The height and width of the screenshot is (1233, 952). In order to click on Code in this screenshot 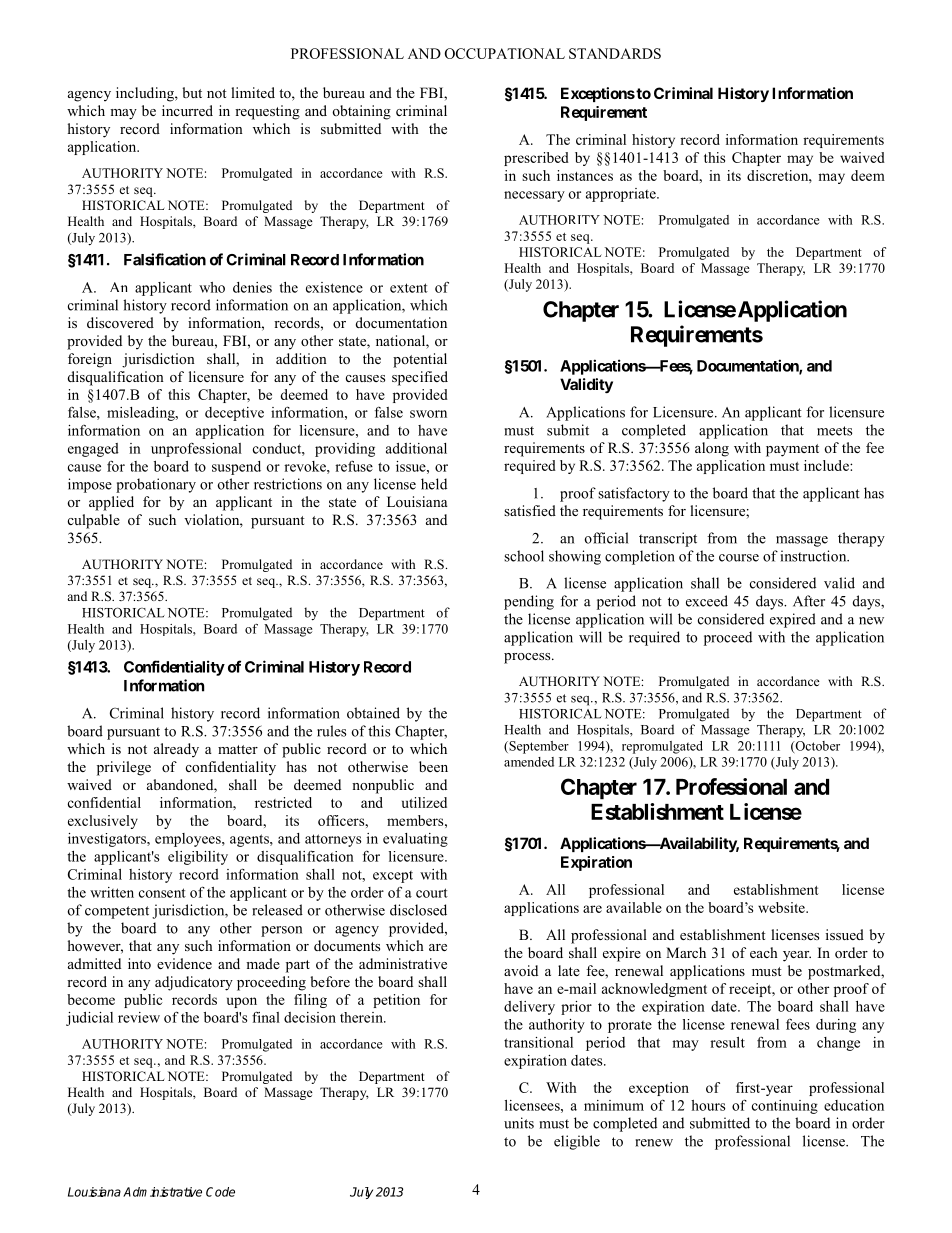, I will do `click(220, 1192)`.
